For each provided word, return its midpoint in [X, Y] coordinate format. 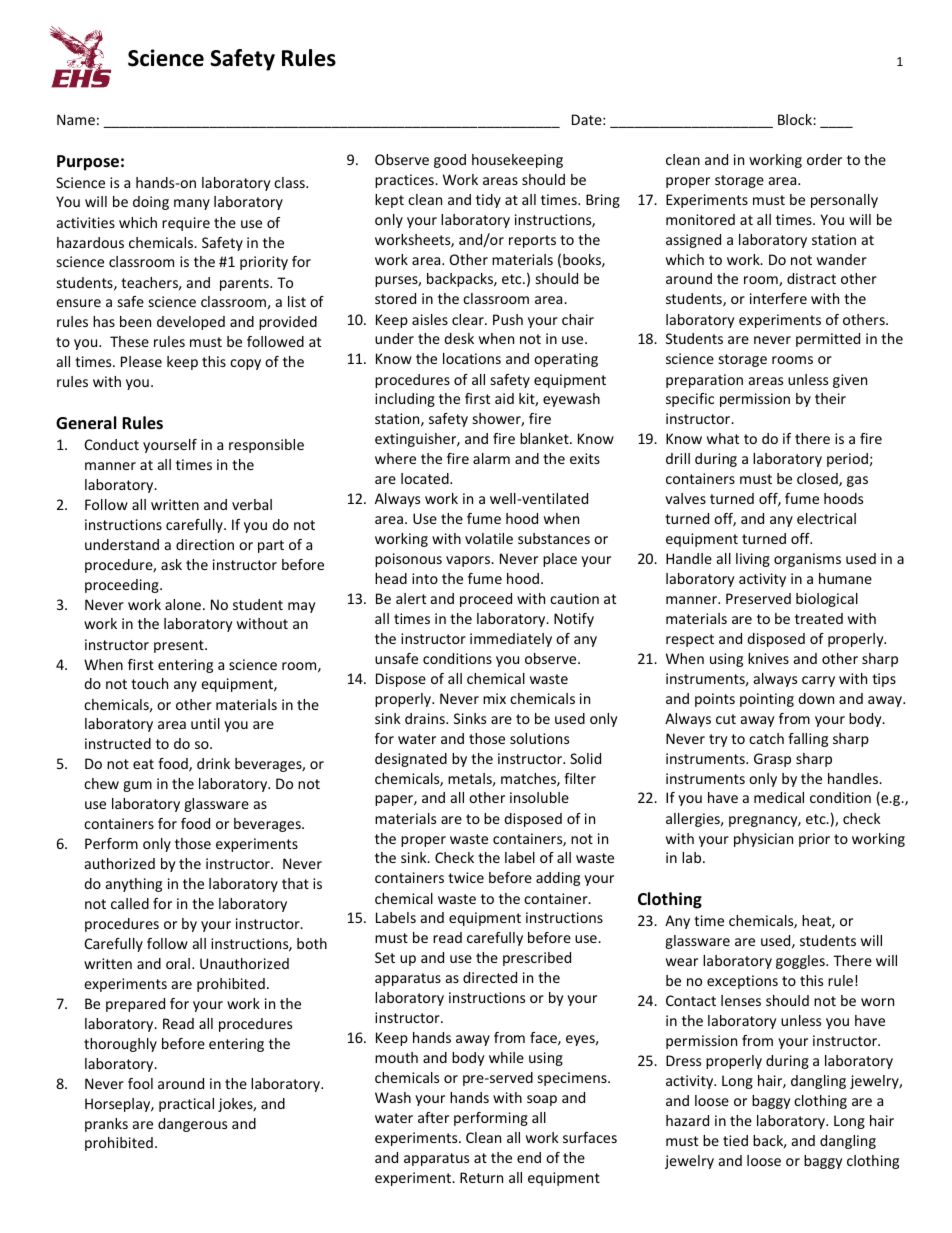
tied [735, 1140]
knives [768, 658]
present [180, 646]
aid [504, 398]
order [824, 159]
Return [481, 1177]
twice [466, 877]
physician [763, 840]
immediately [511, 640]
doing [151, 203]
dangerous [192, 1125]
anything [134, 885]
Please [141, 361]
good [450, 161]
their [830, 398]
